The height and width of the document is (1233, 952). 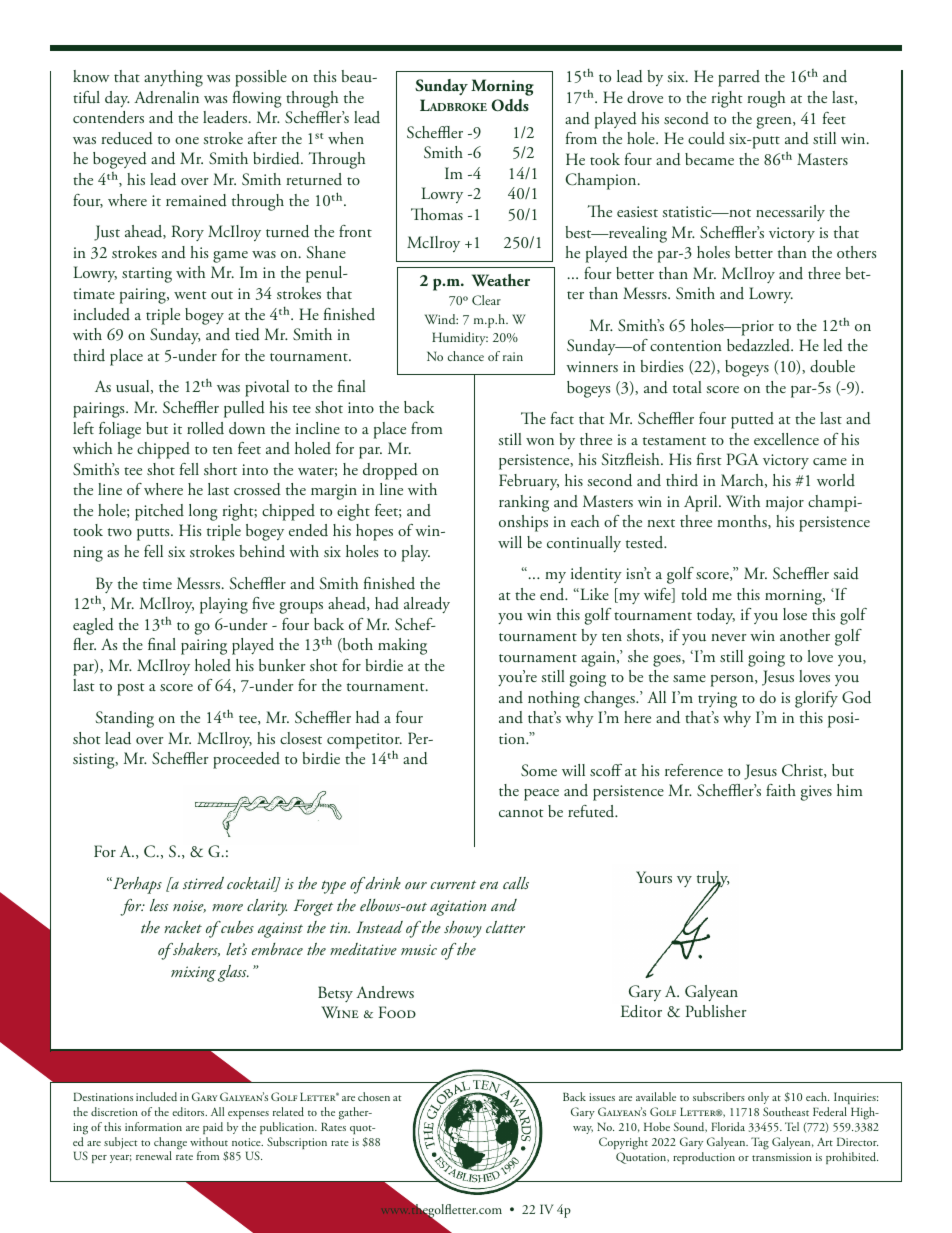 What do you see at coordinates (427, 605) in the document?
I see `already` at bounding box center [427, 605].
